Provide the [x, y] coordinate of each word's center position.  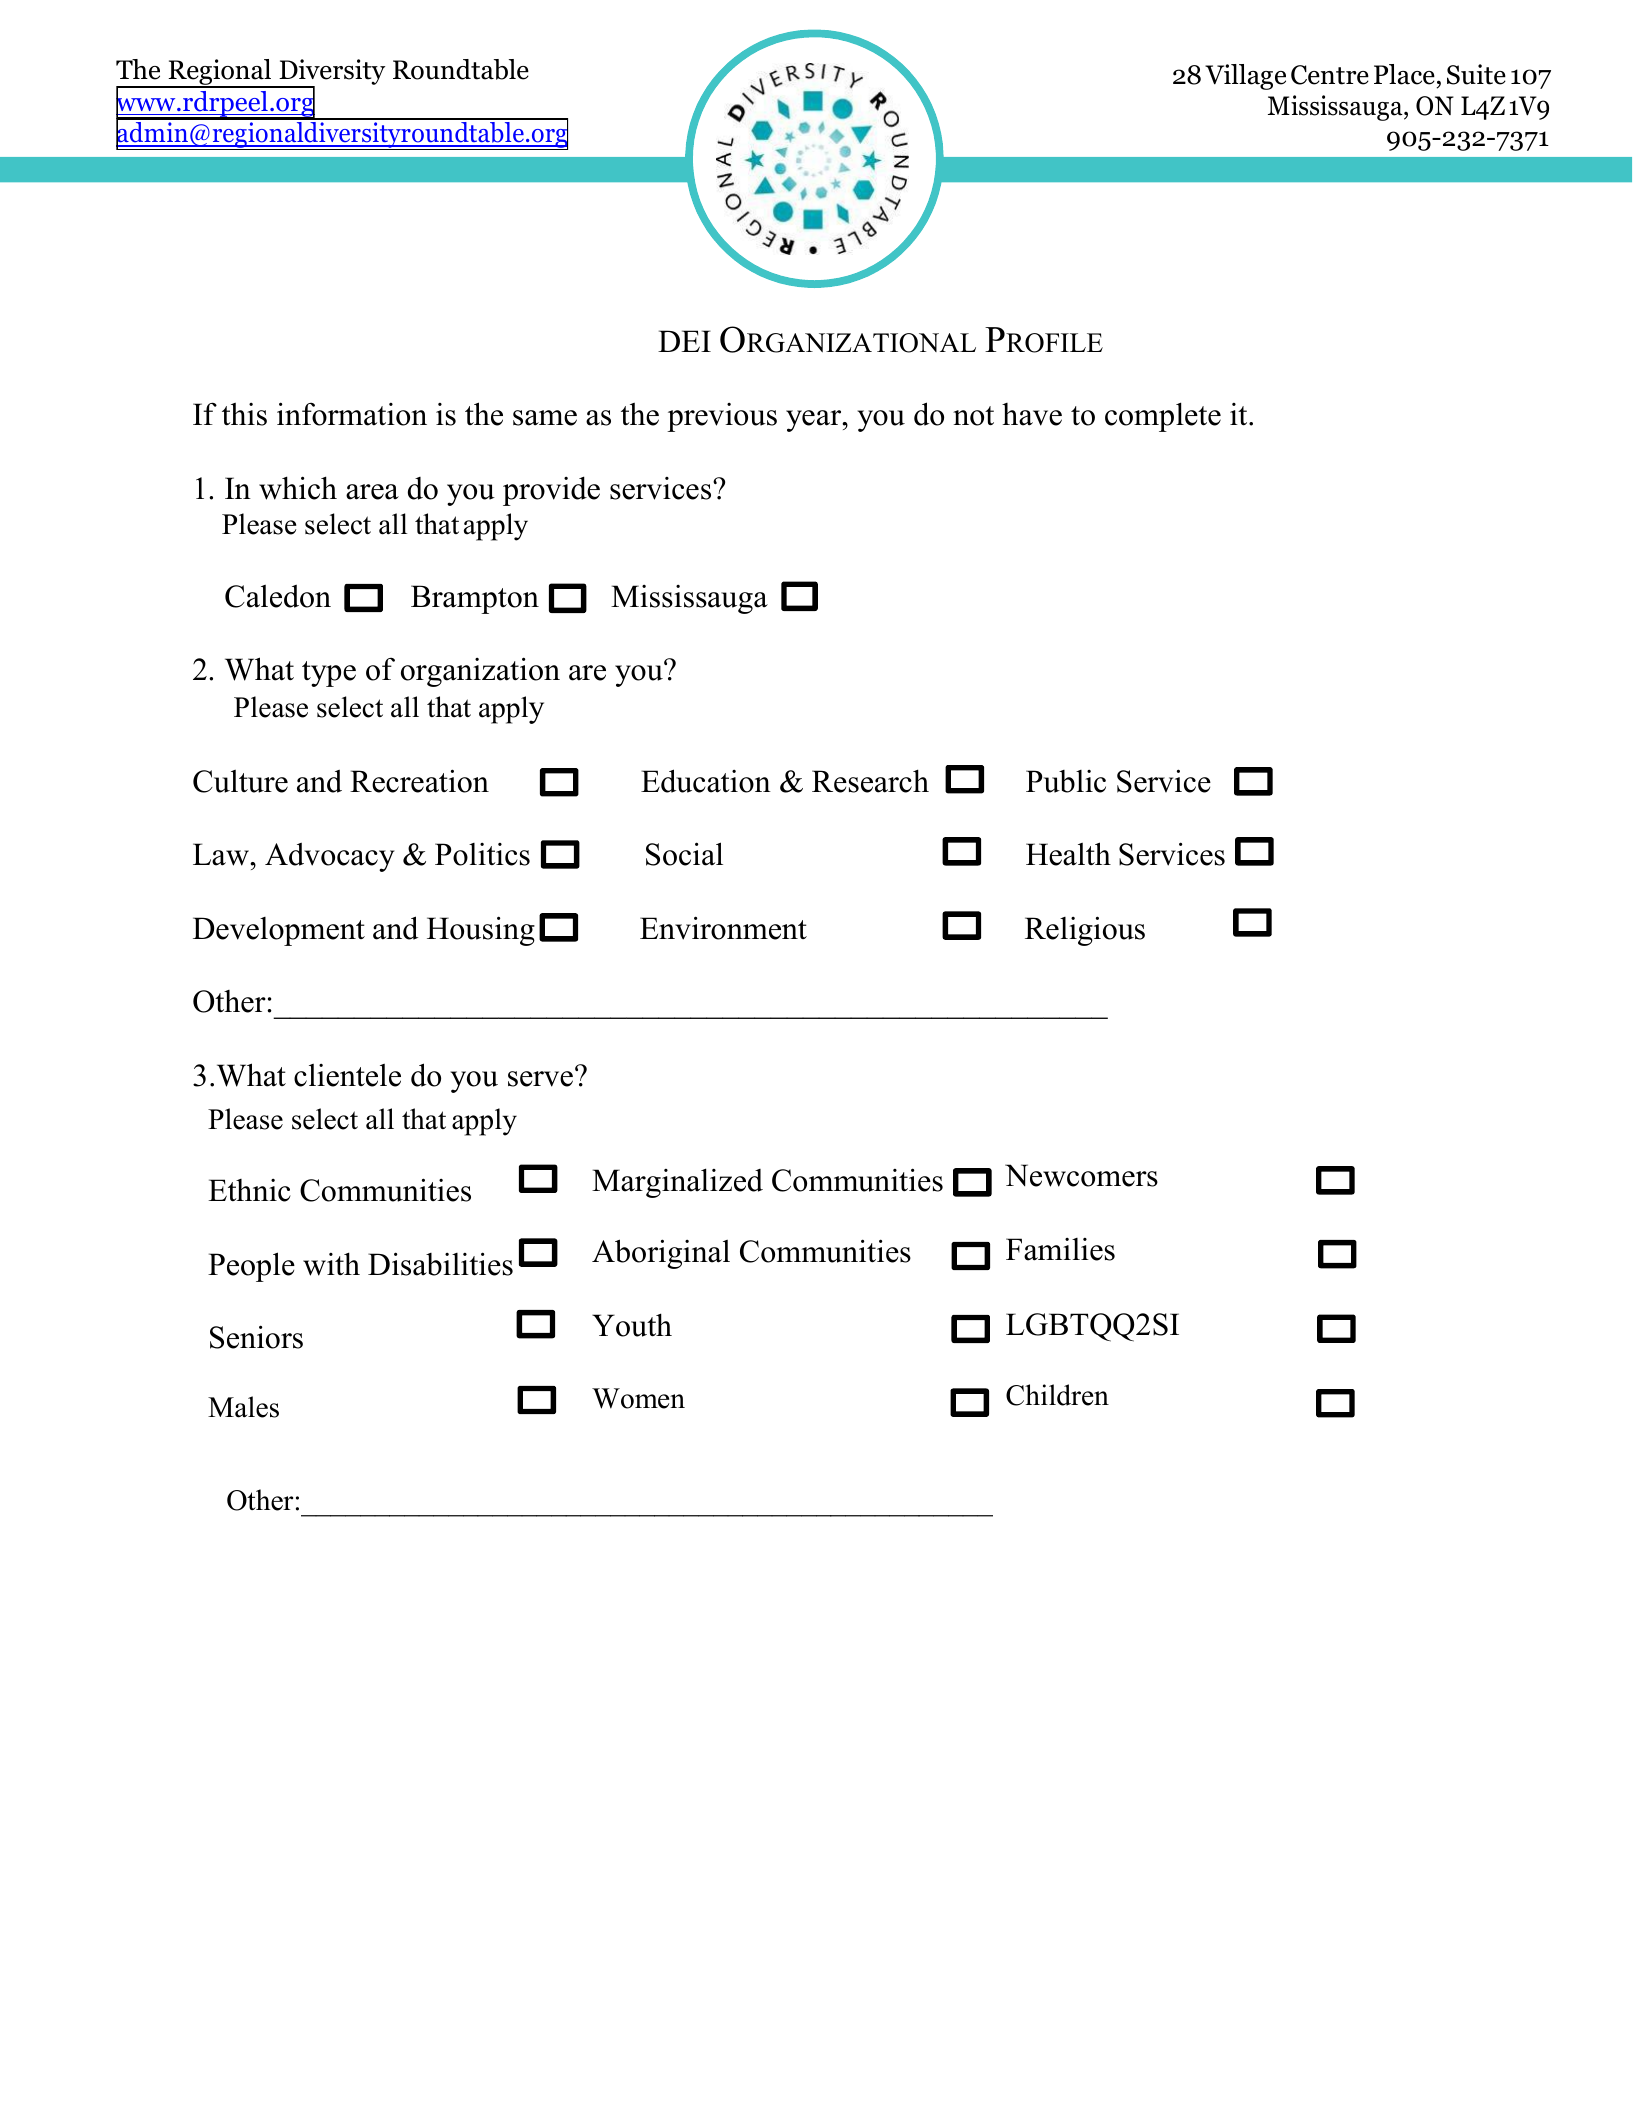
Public [1066, 781]
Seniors [256, 1337]
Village [1245, 77]
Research [870, 781]
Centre [1330, 75]
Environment [723, 928]
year [815, 421]
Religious [1085, 931]
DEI [684, 341]
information [352, 414]
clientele [347, 1075]
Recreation [419, 781]
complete [1163, 417]
